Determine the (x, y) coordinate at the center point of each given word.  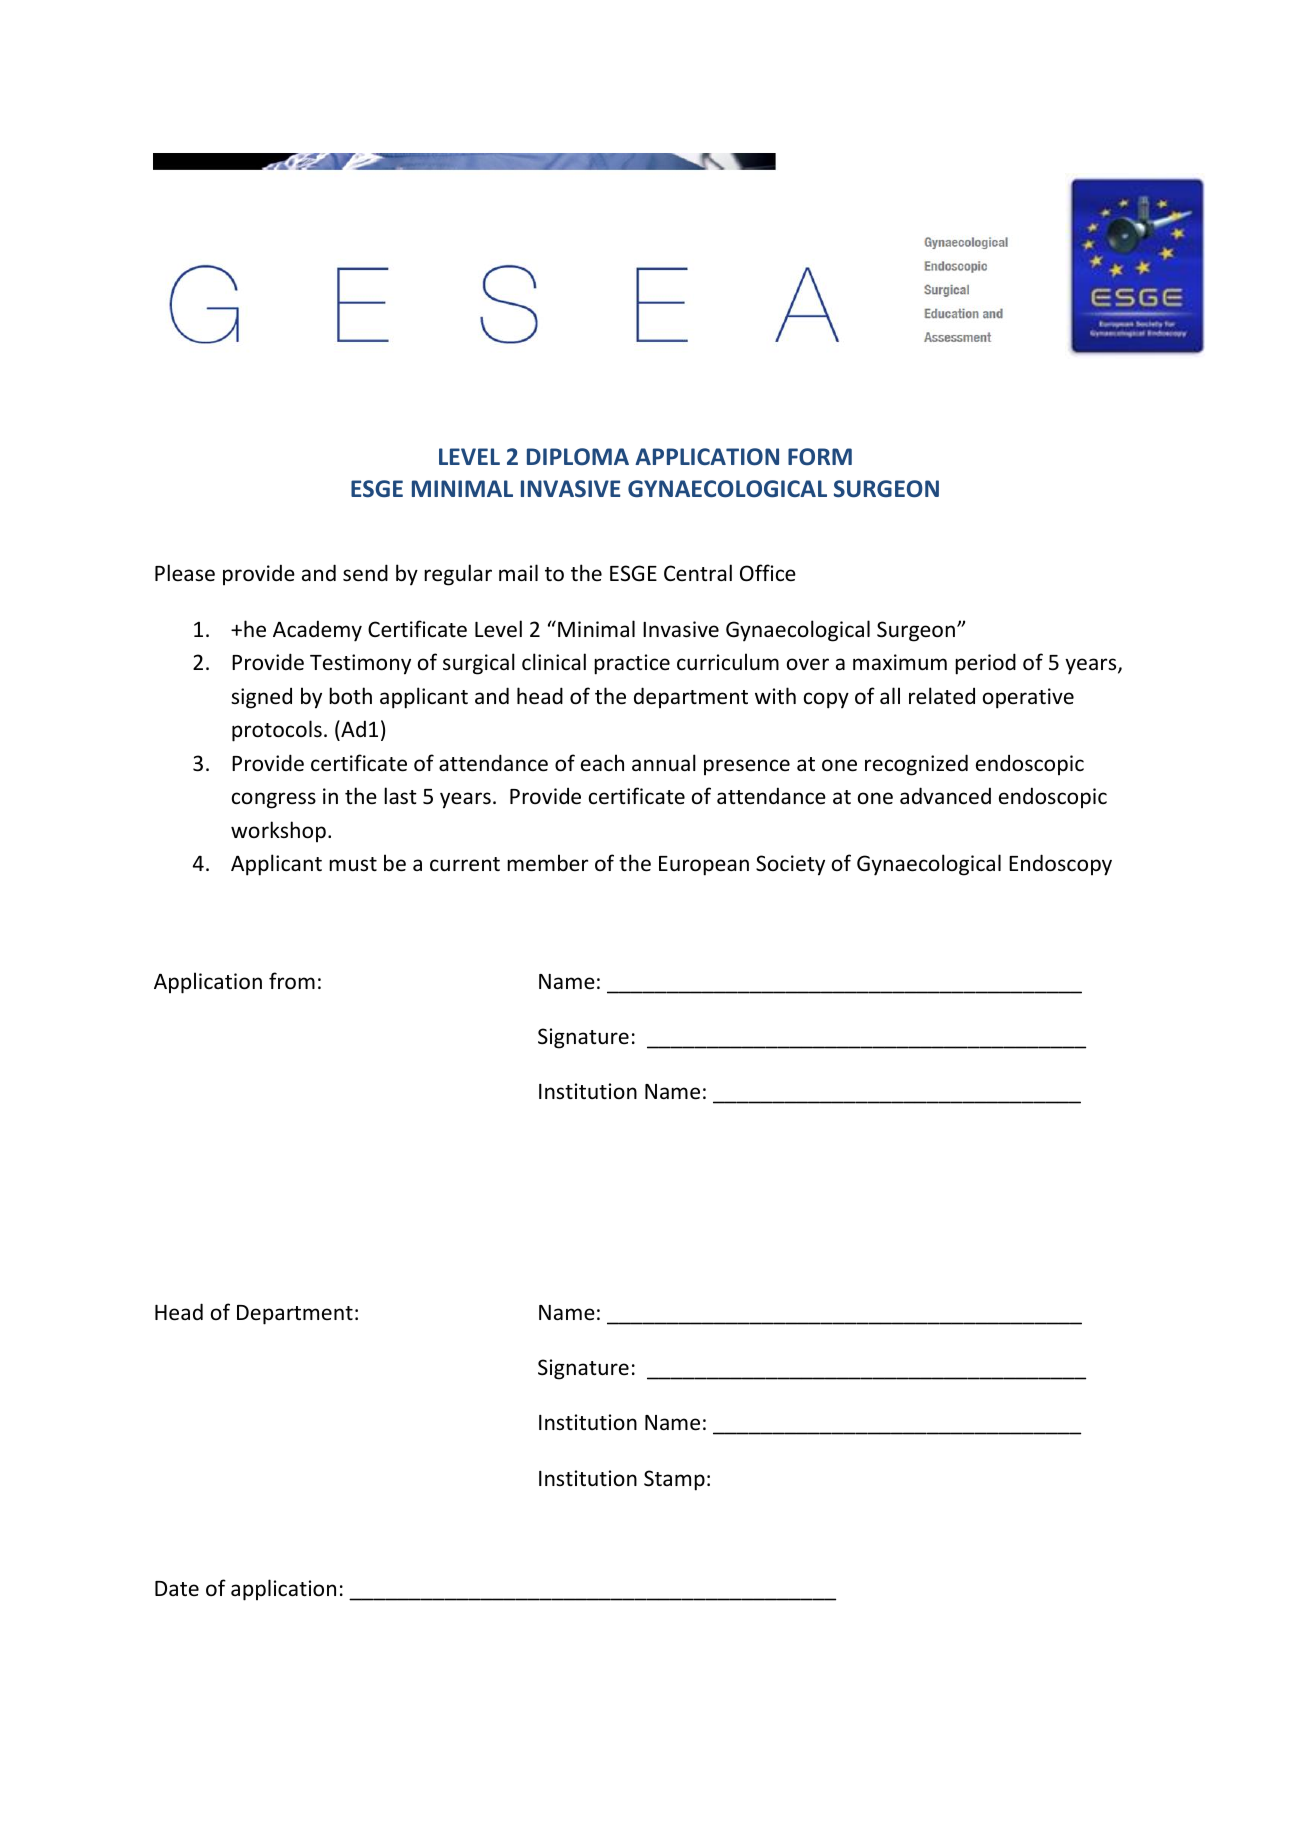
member (547, 863)
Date (177, 1588)
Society (790, 865)
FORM (820, 456)
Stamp (674, 1480)
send (365, 573)
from (292, 981)
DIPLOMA (578, 457)
